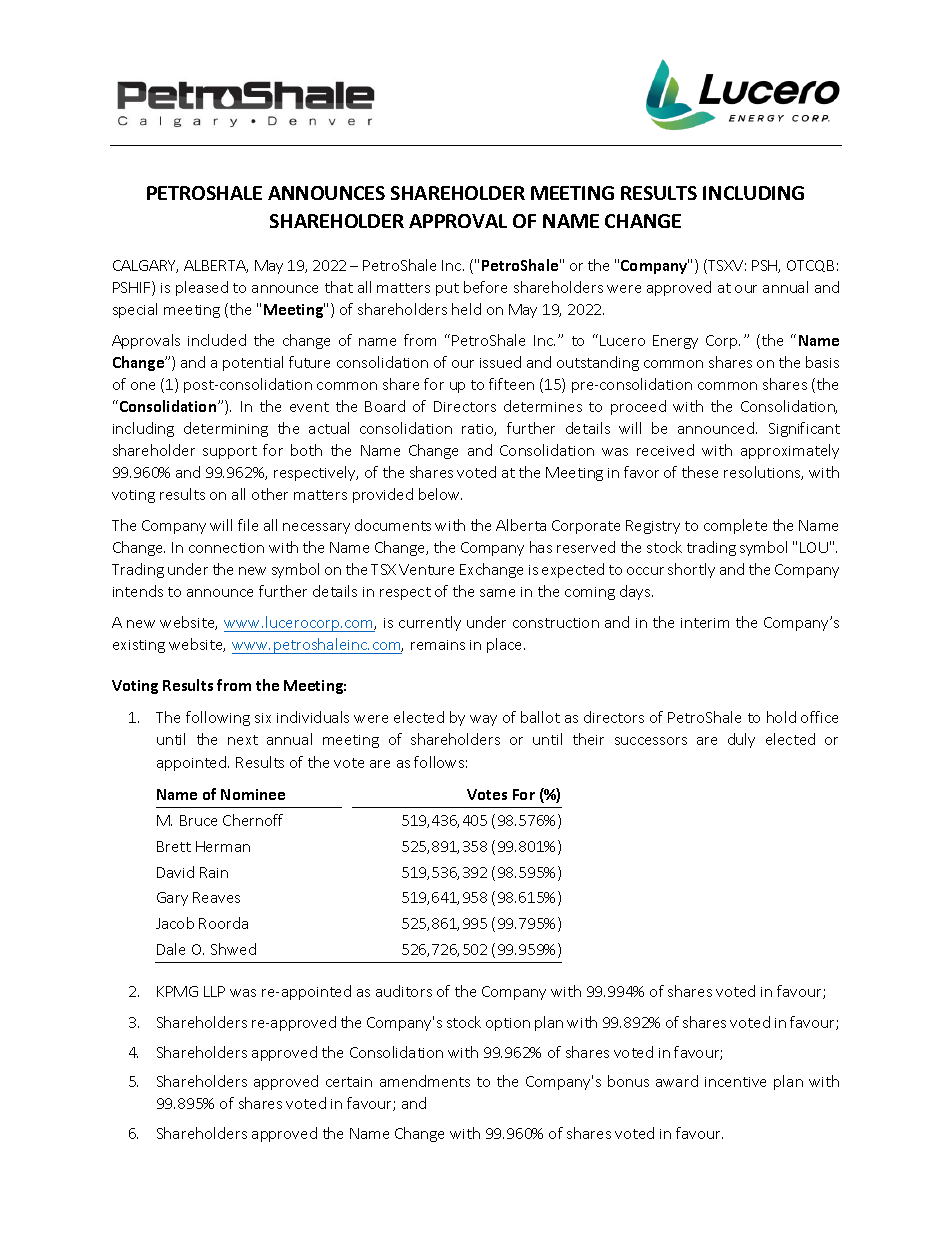  What do you see at coordinates (735, 526) in the screenshot?
I see `complete` at bounding box center [735, 526].
